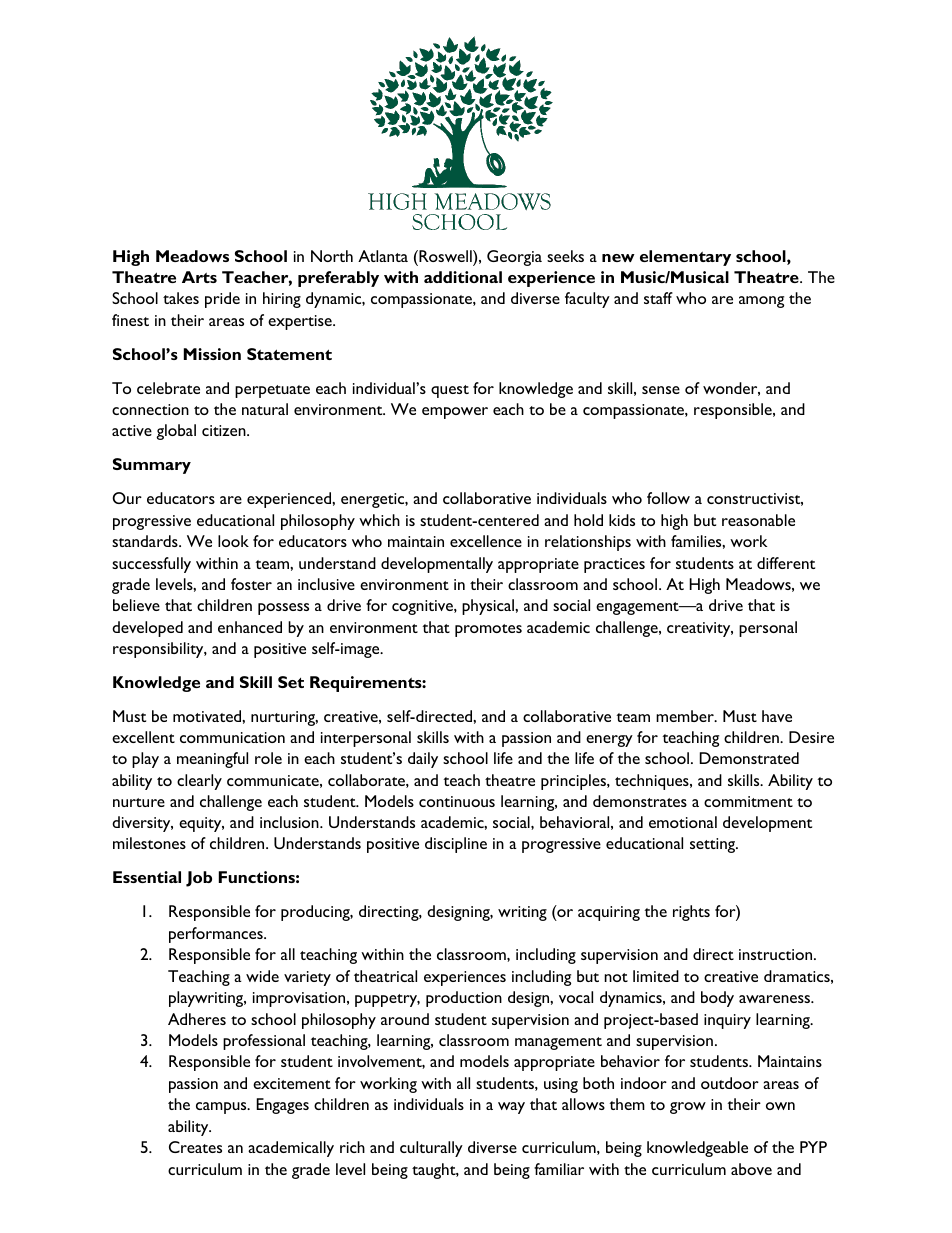 This screenshot has height=1233, width=952. What do you see at coordinates (431, 1149) in the screenshot?
I see `culturally` at bounding box center [431, 1149].
